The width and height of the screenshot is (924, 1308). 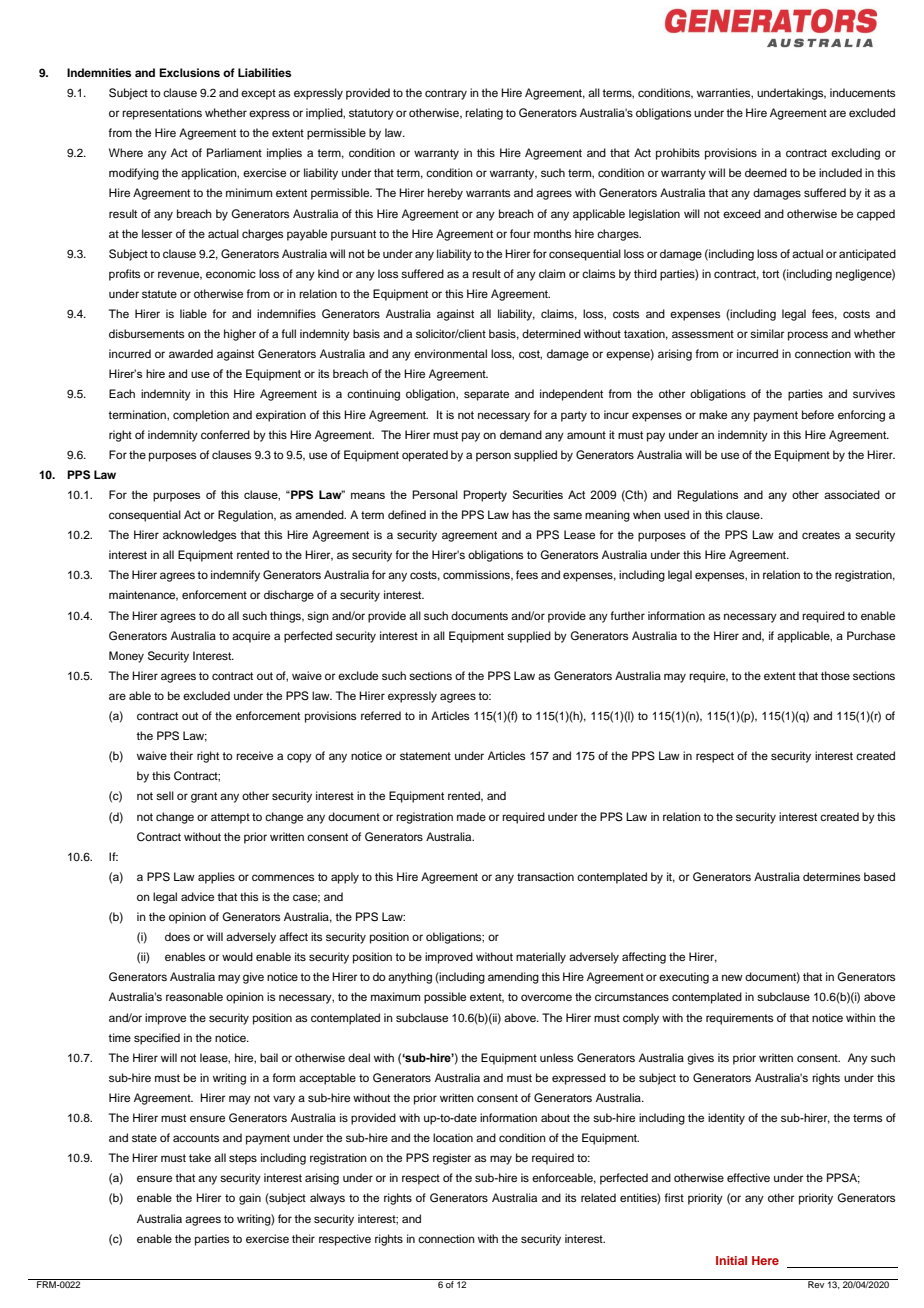 I want to click on relating, so click(x=484, y=114).
